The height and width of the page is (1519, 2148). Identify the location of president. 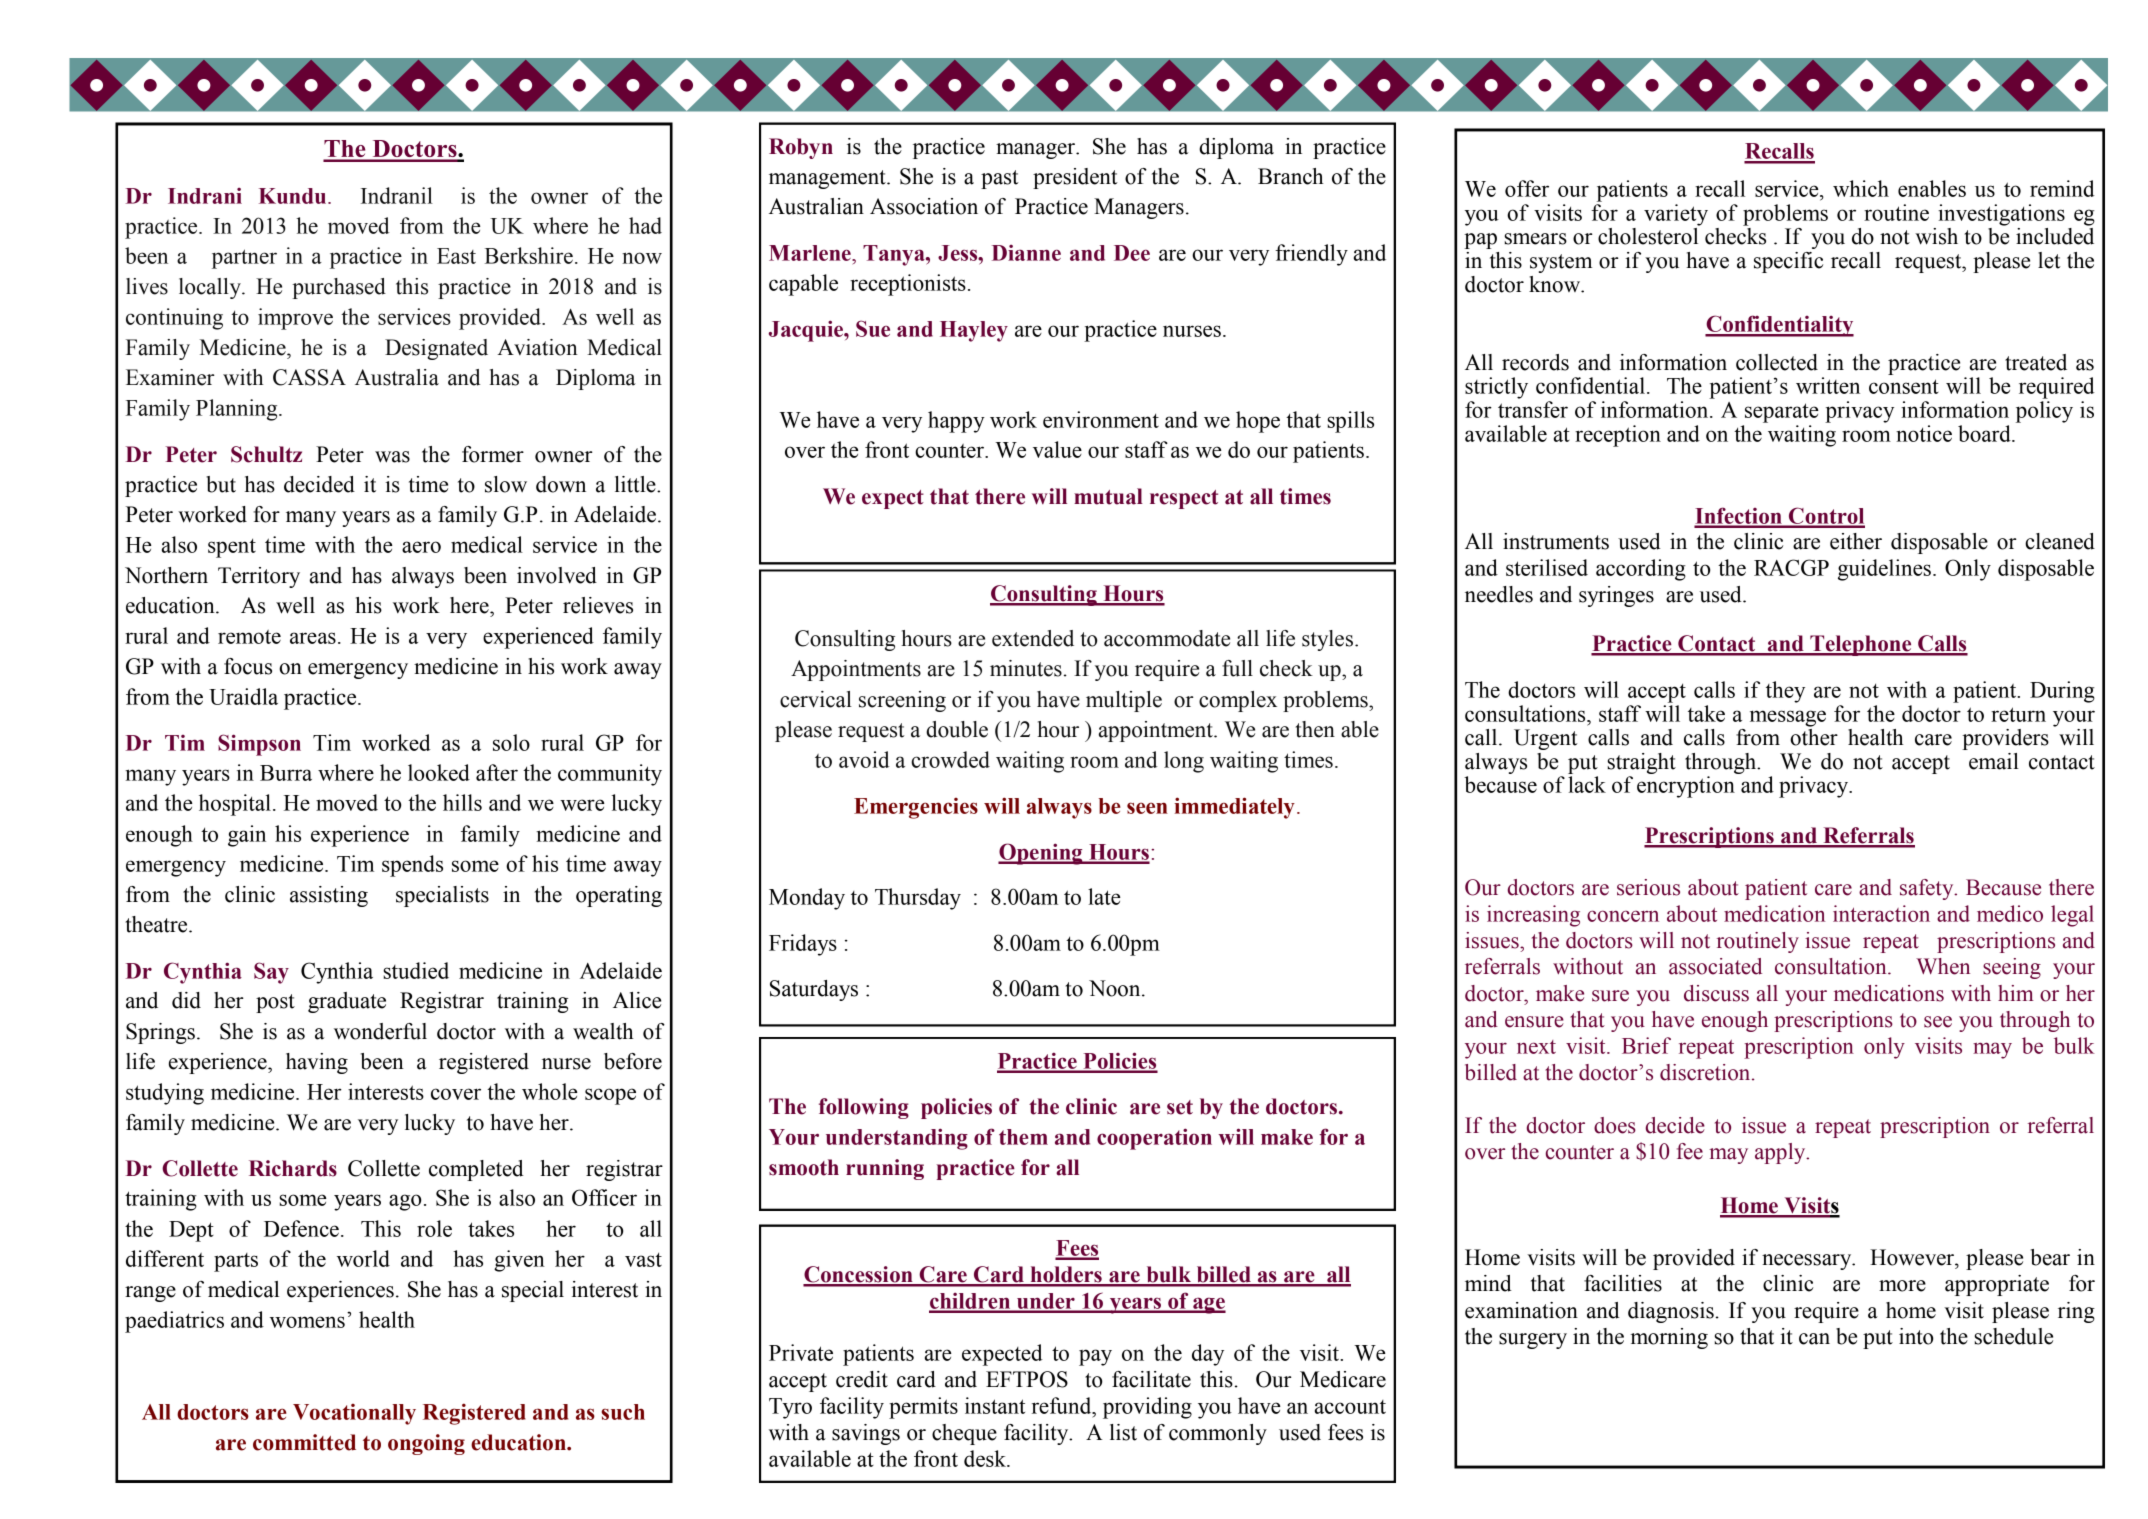
(1075, 178).
